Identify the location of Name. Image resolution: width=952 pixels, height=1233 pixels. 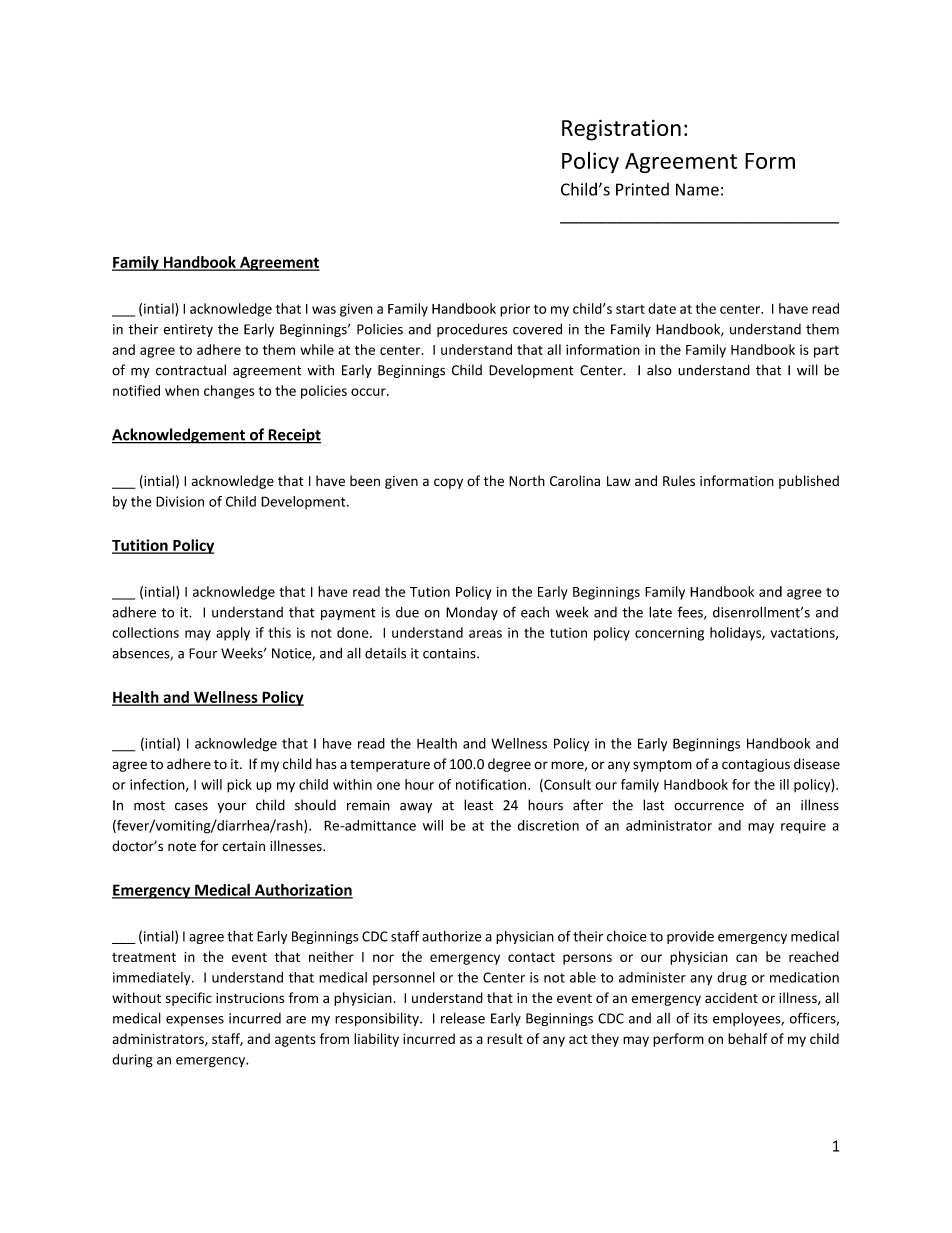
(697, 189).
